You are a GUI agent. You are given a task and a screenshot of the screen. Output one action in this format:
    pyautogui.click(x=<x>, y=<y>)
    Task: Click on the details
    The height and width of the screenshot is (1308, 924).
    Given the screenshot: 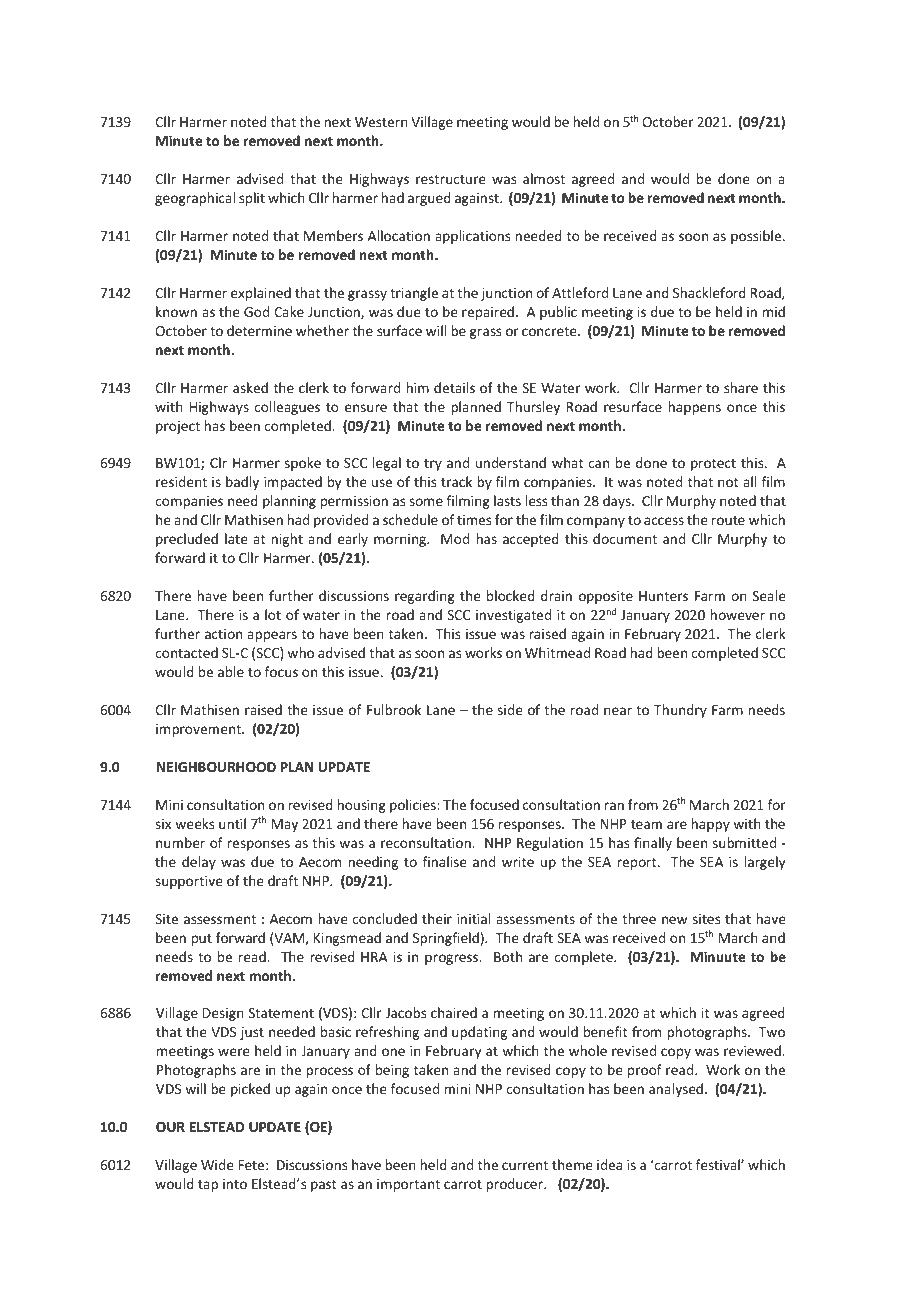 What is the action you would take?
    pyautogui.click(x=454, y=387)
